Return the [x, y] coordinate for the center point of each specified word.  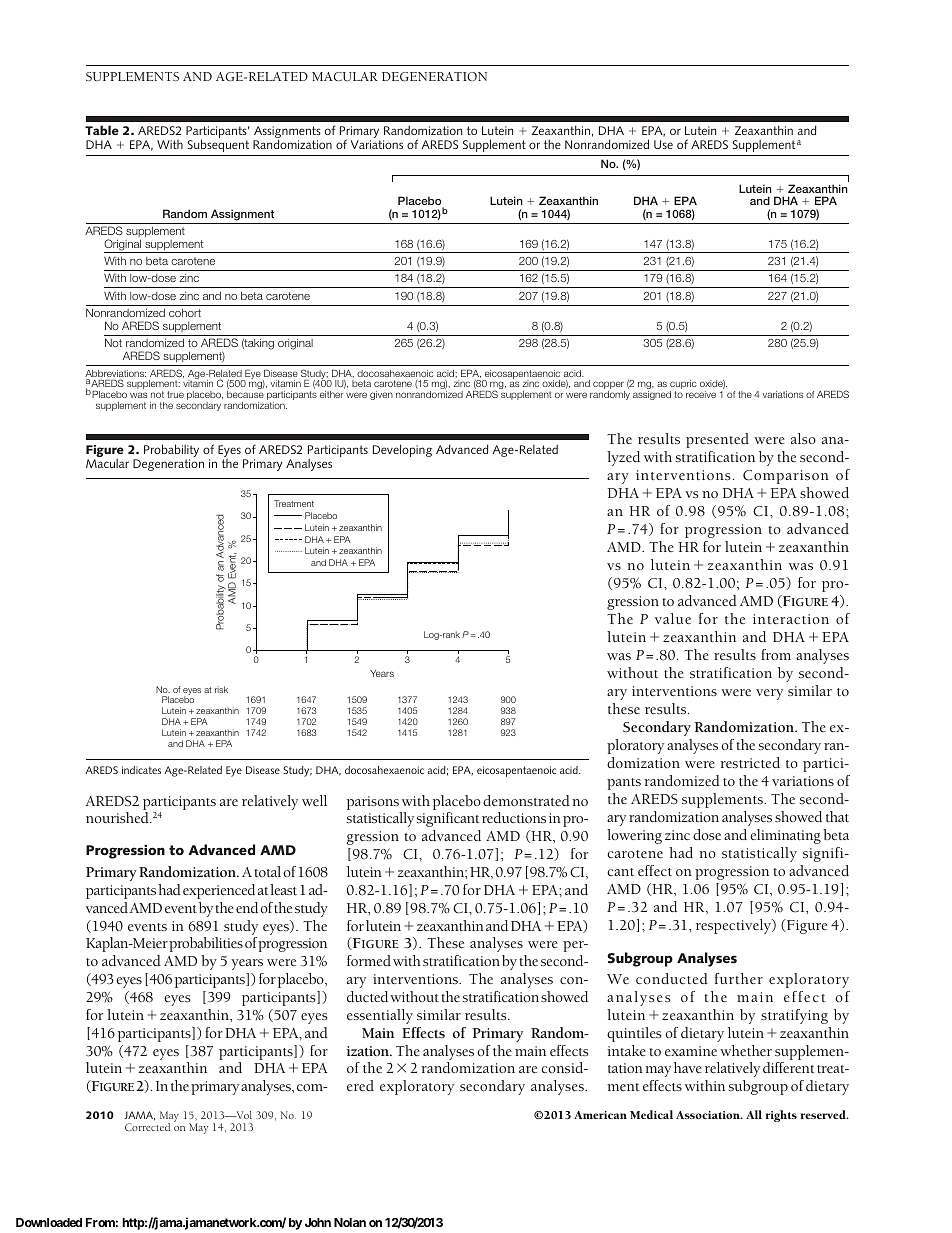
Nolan [350, 1222]
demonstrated [526, 800]
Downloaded [49, 1222]
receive [701, 394]
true [175, 394]
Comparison [786, 477]
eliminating [785, 836]
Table [102, 130]
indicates [141, 770]
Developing [402, 450]
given [381, 395]
